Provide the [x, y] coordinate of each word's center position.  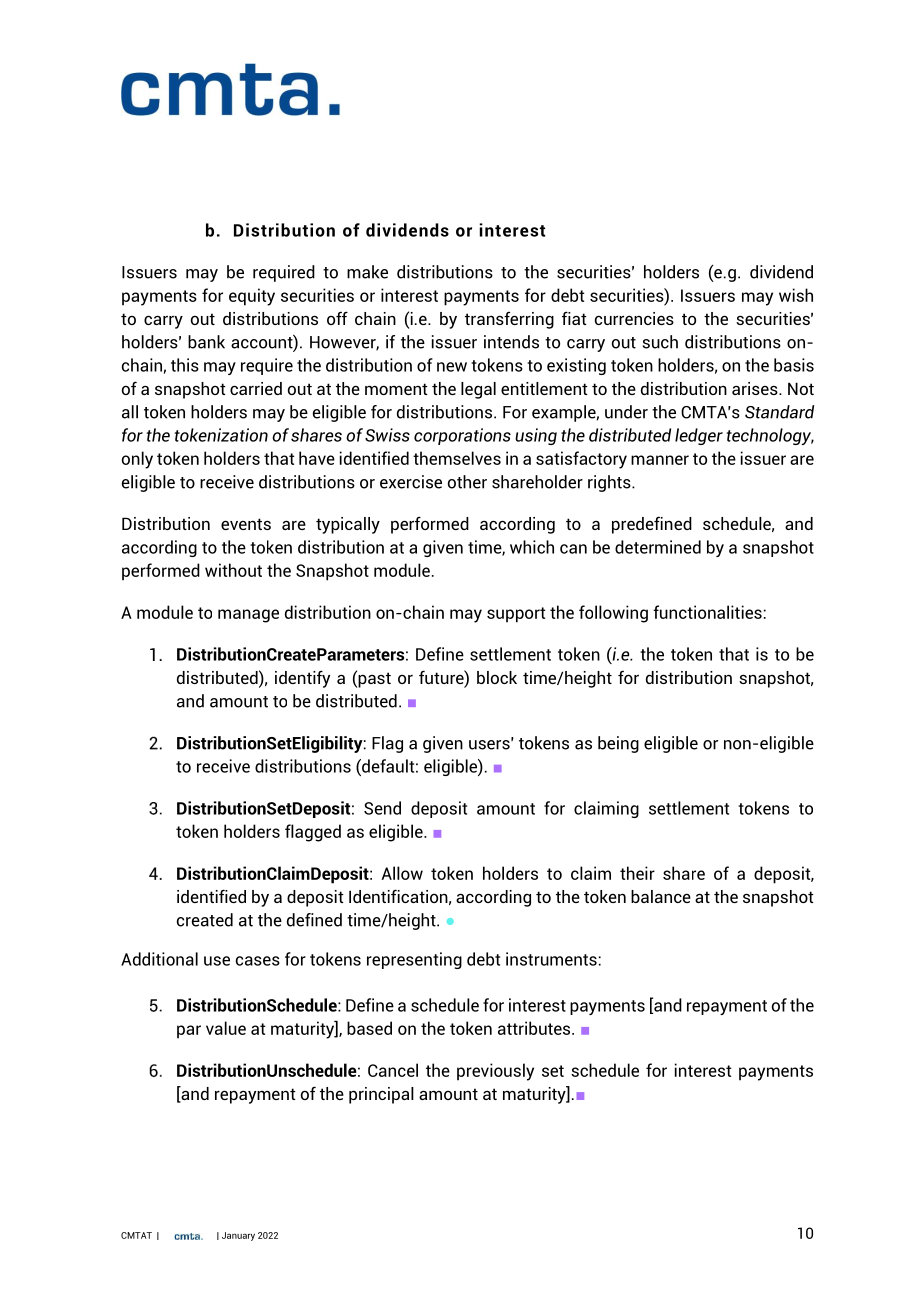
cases [258, 961]
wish [796, 295]
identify [302, 679]
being [618, 744]
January [238, 1236]
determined [658, 547]
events [246, 524]
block [497, 677]
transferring [509, 320]
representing [414, 960]
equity [252, 297]
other [467, 482]
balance [661, 896]
